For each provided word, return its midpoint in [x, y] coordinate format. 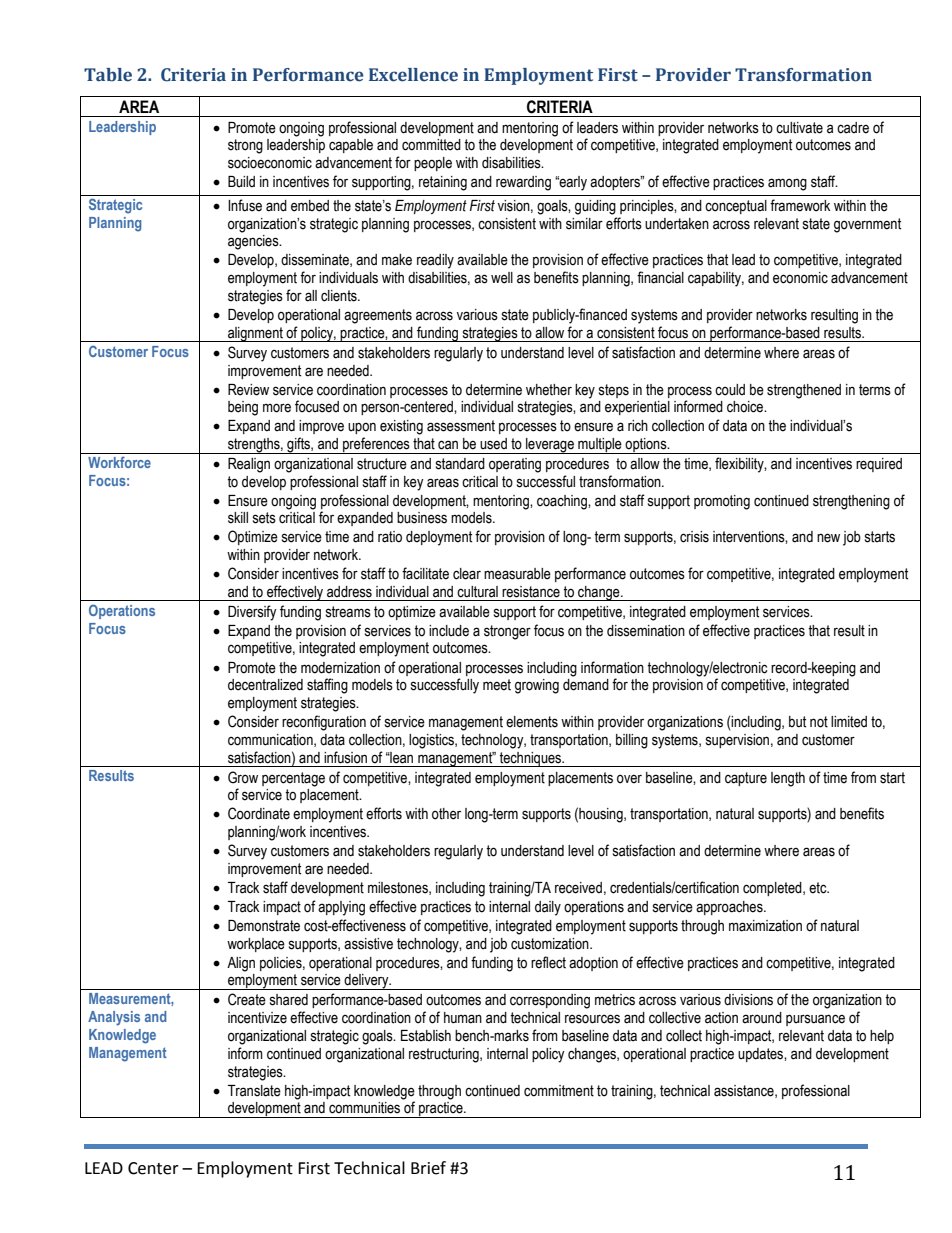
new [828, 538]
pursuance [815, 1020]
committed [431, 145]
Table [108, 75]
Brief [428, 1168]
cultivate [799, 128]
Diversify [252, 613]
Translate [254, 1091]
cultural [477, 592]
